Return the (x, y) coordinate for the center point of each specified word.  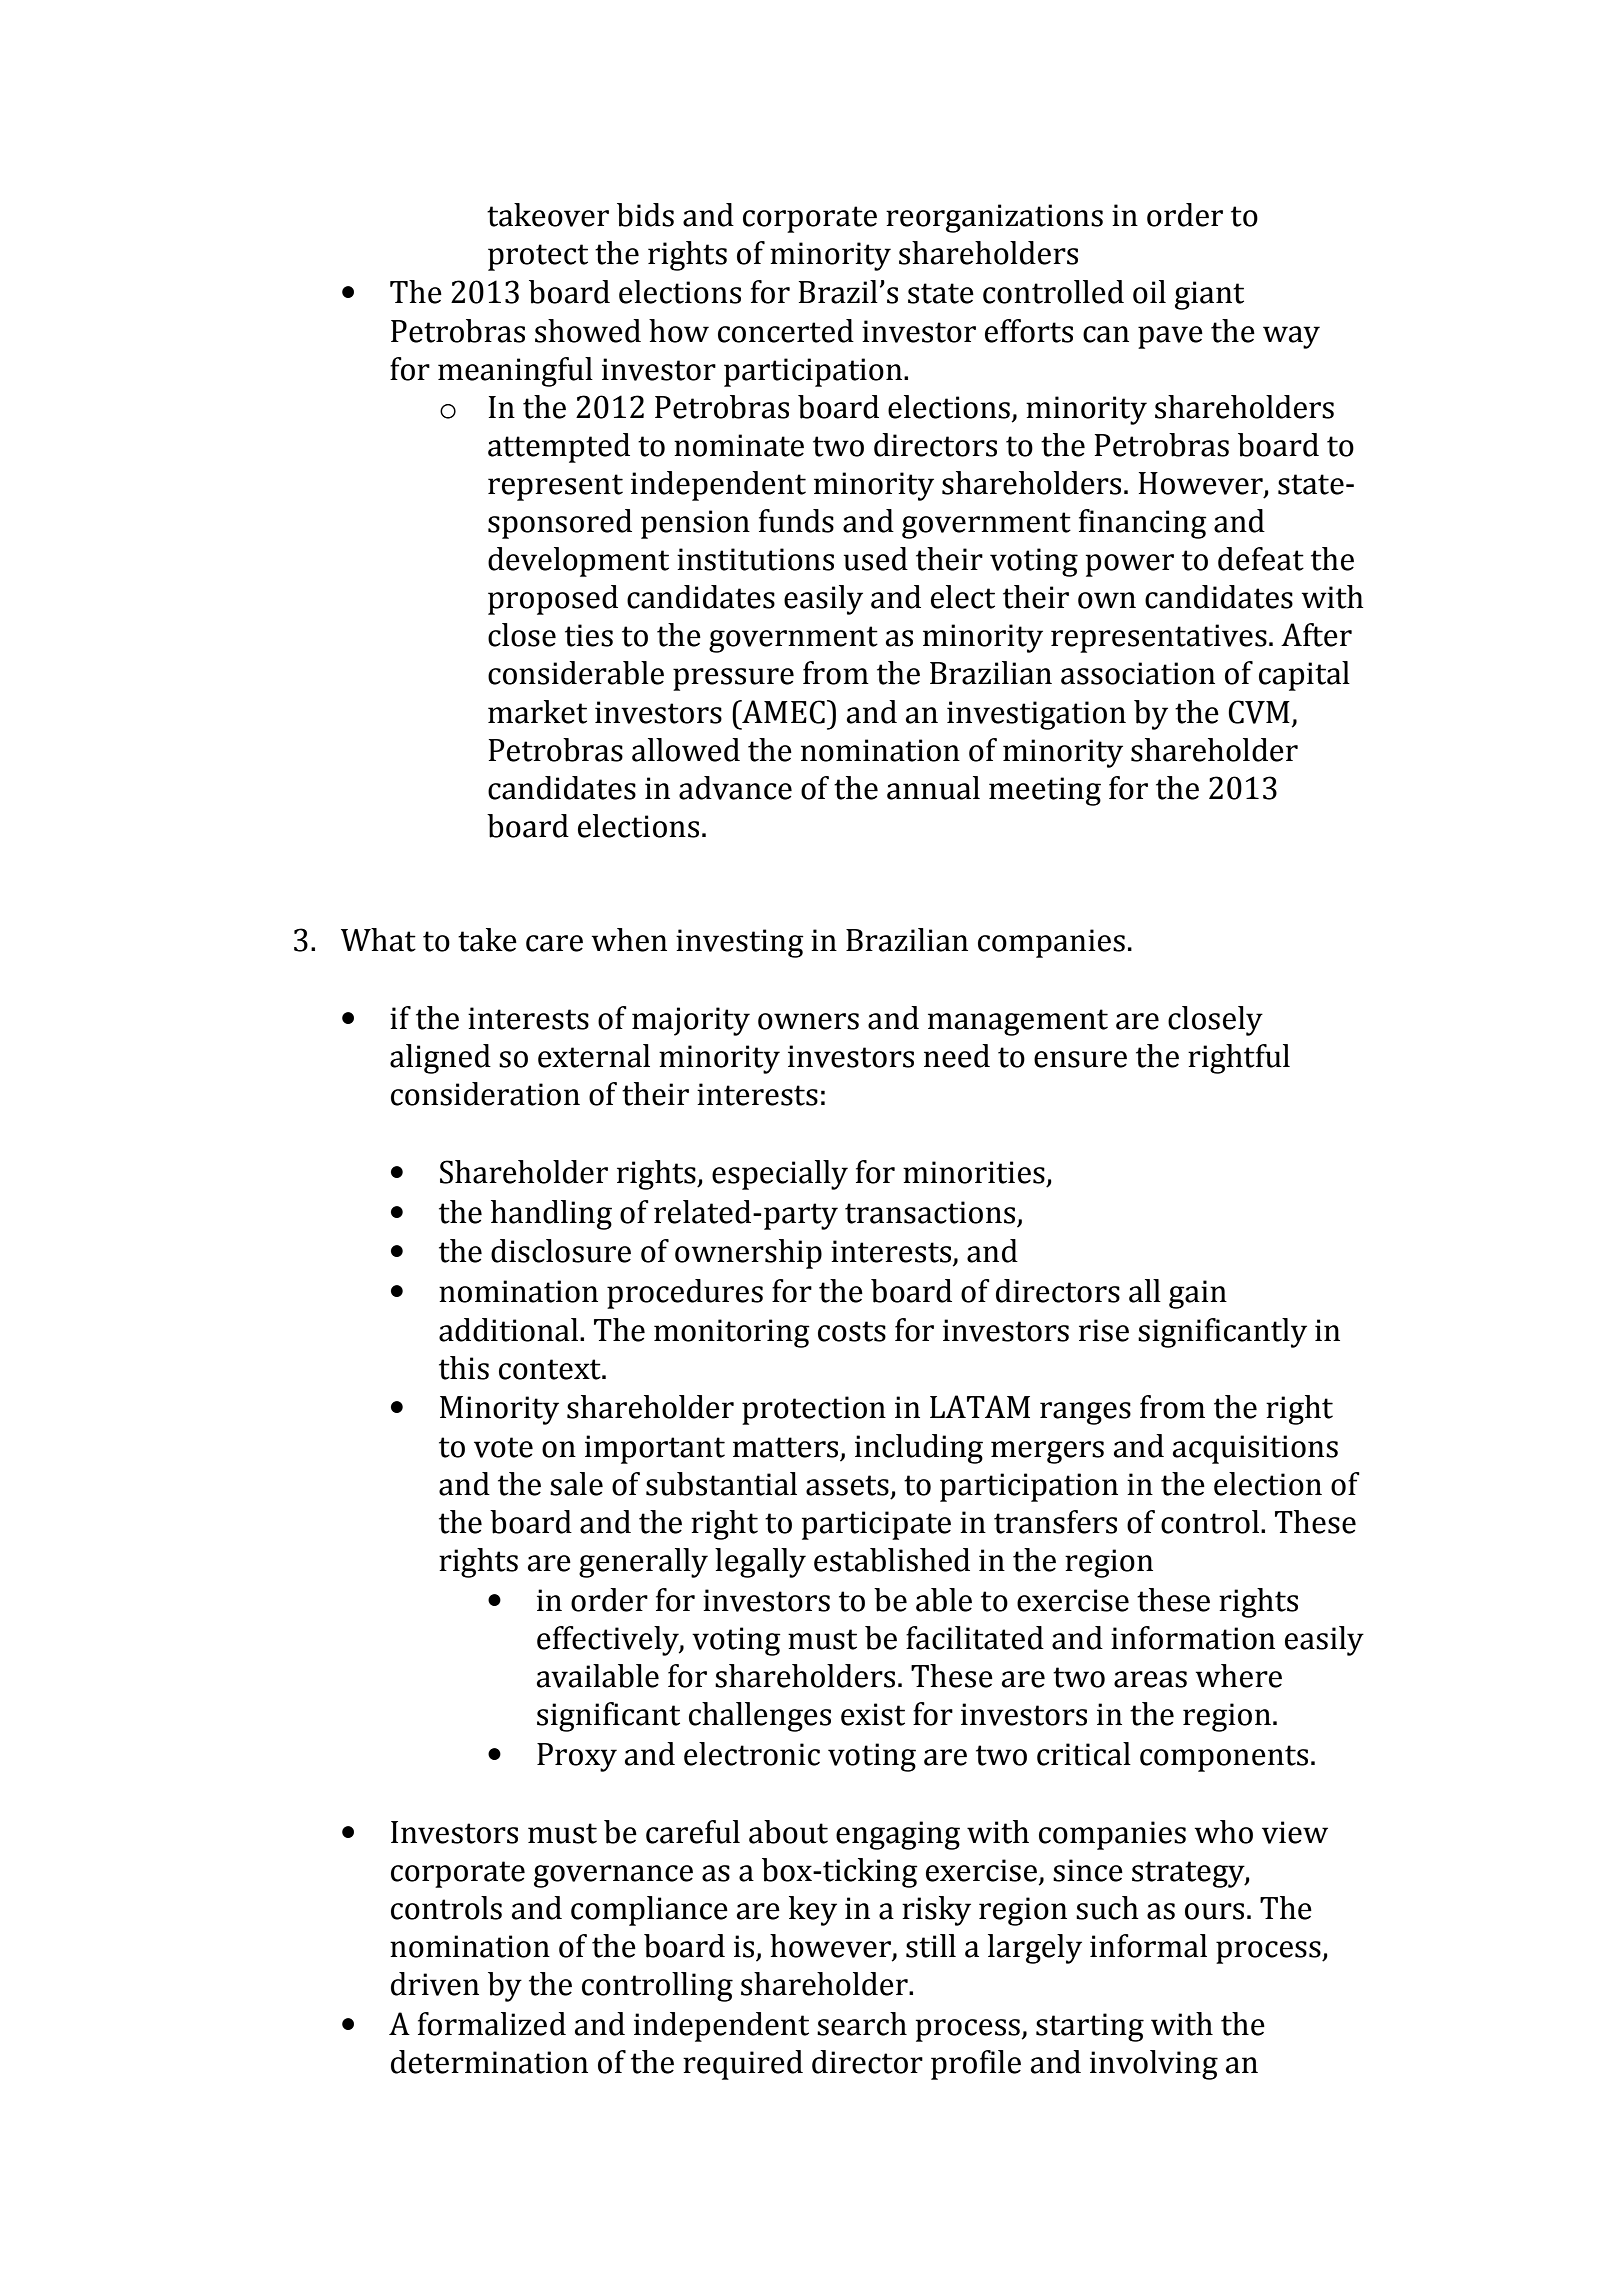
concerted (786, 331)
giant (1209, 295)
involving (1154, 2065)
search (862, 2024)
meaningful (515, 372)
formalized (492, 2024)
